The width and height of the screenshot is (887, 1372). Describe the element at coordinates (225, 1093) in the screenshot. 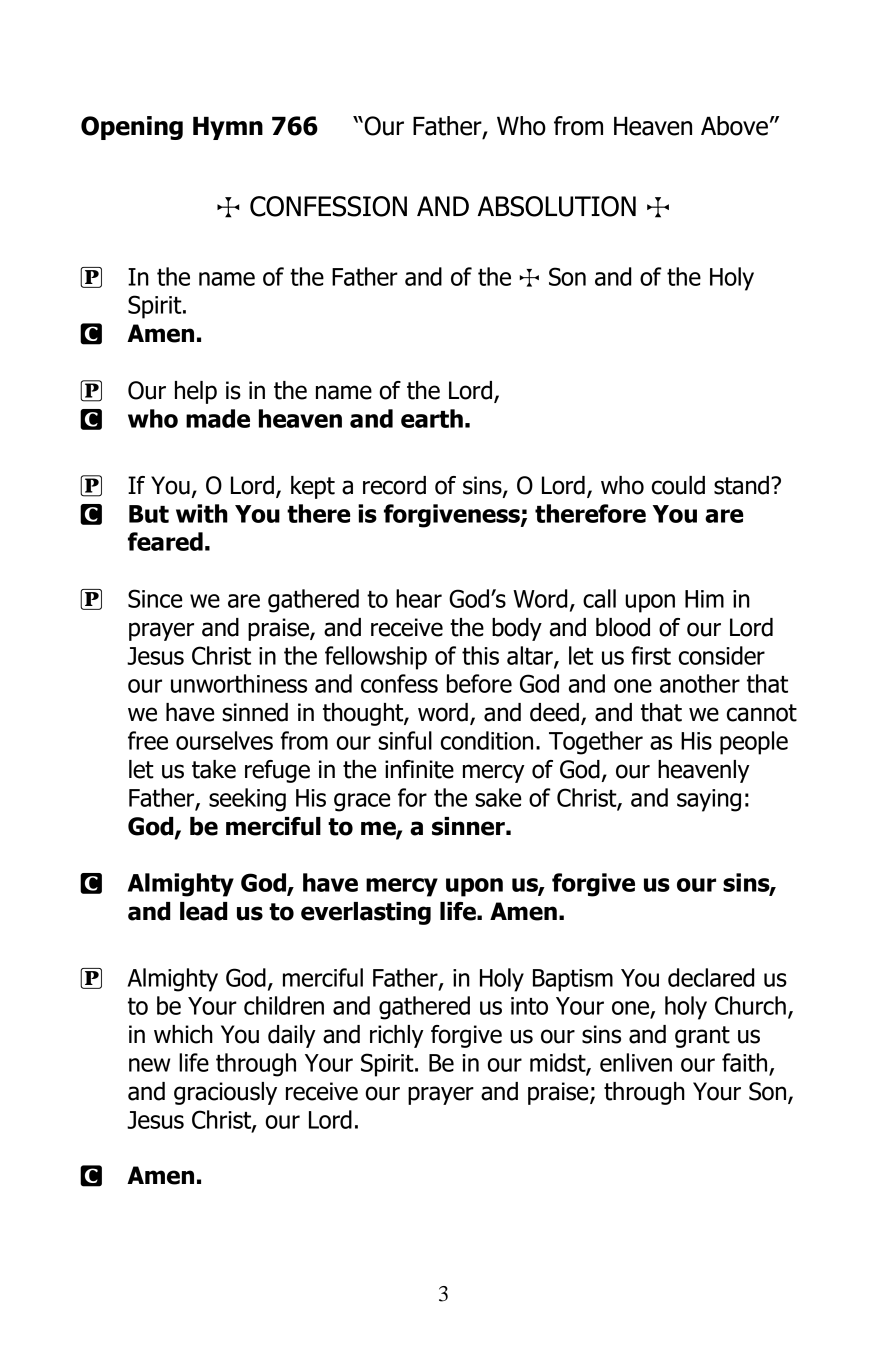

I see `graciously` at that location.
